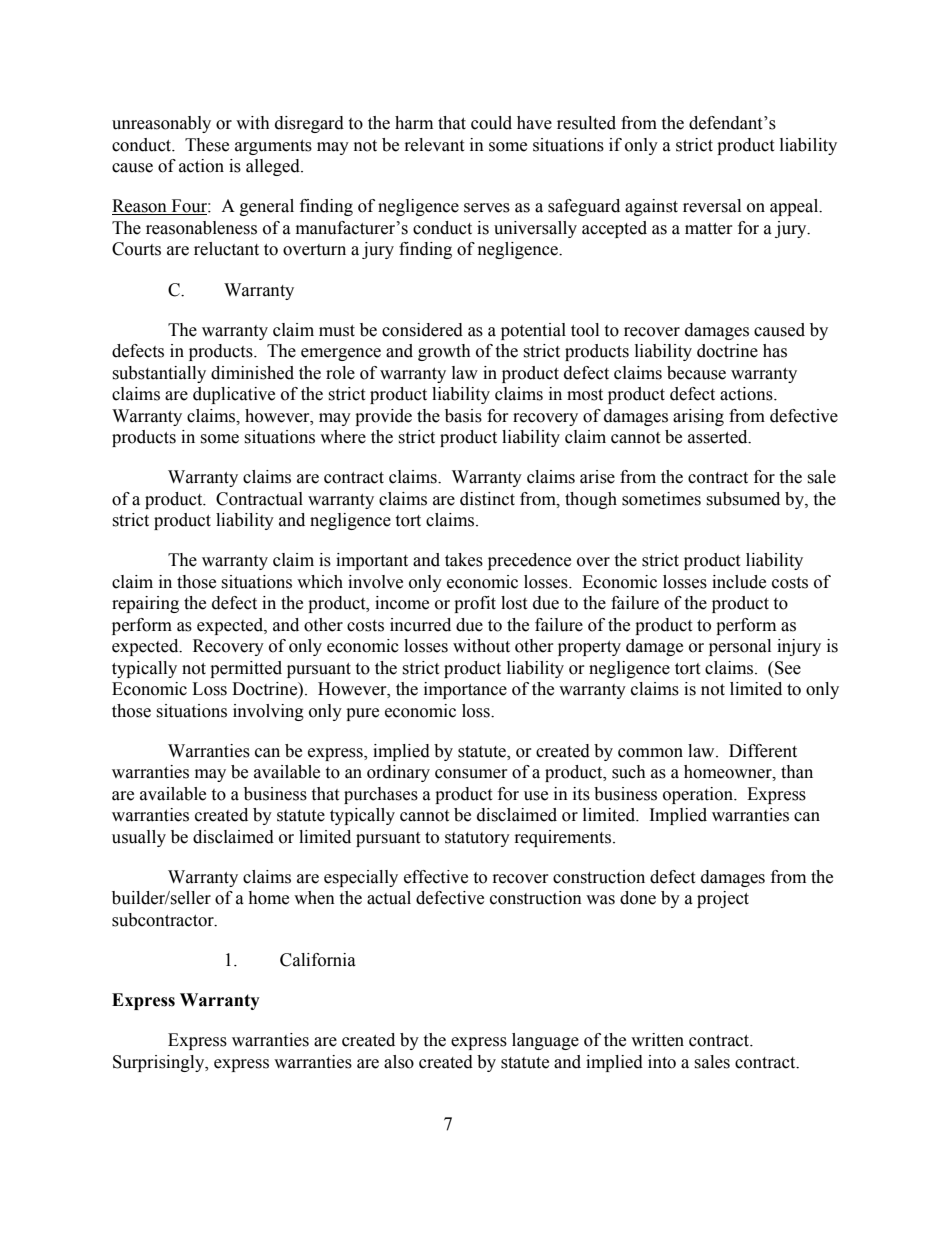 This page has width=952, height=1233. What do you see at coordinates (657, 1040) in the page?
I see `written` at bounding box center [657, 1040].
